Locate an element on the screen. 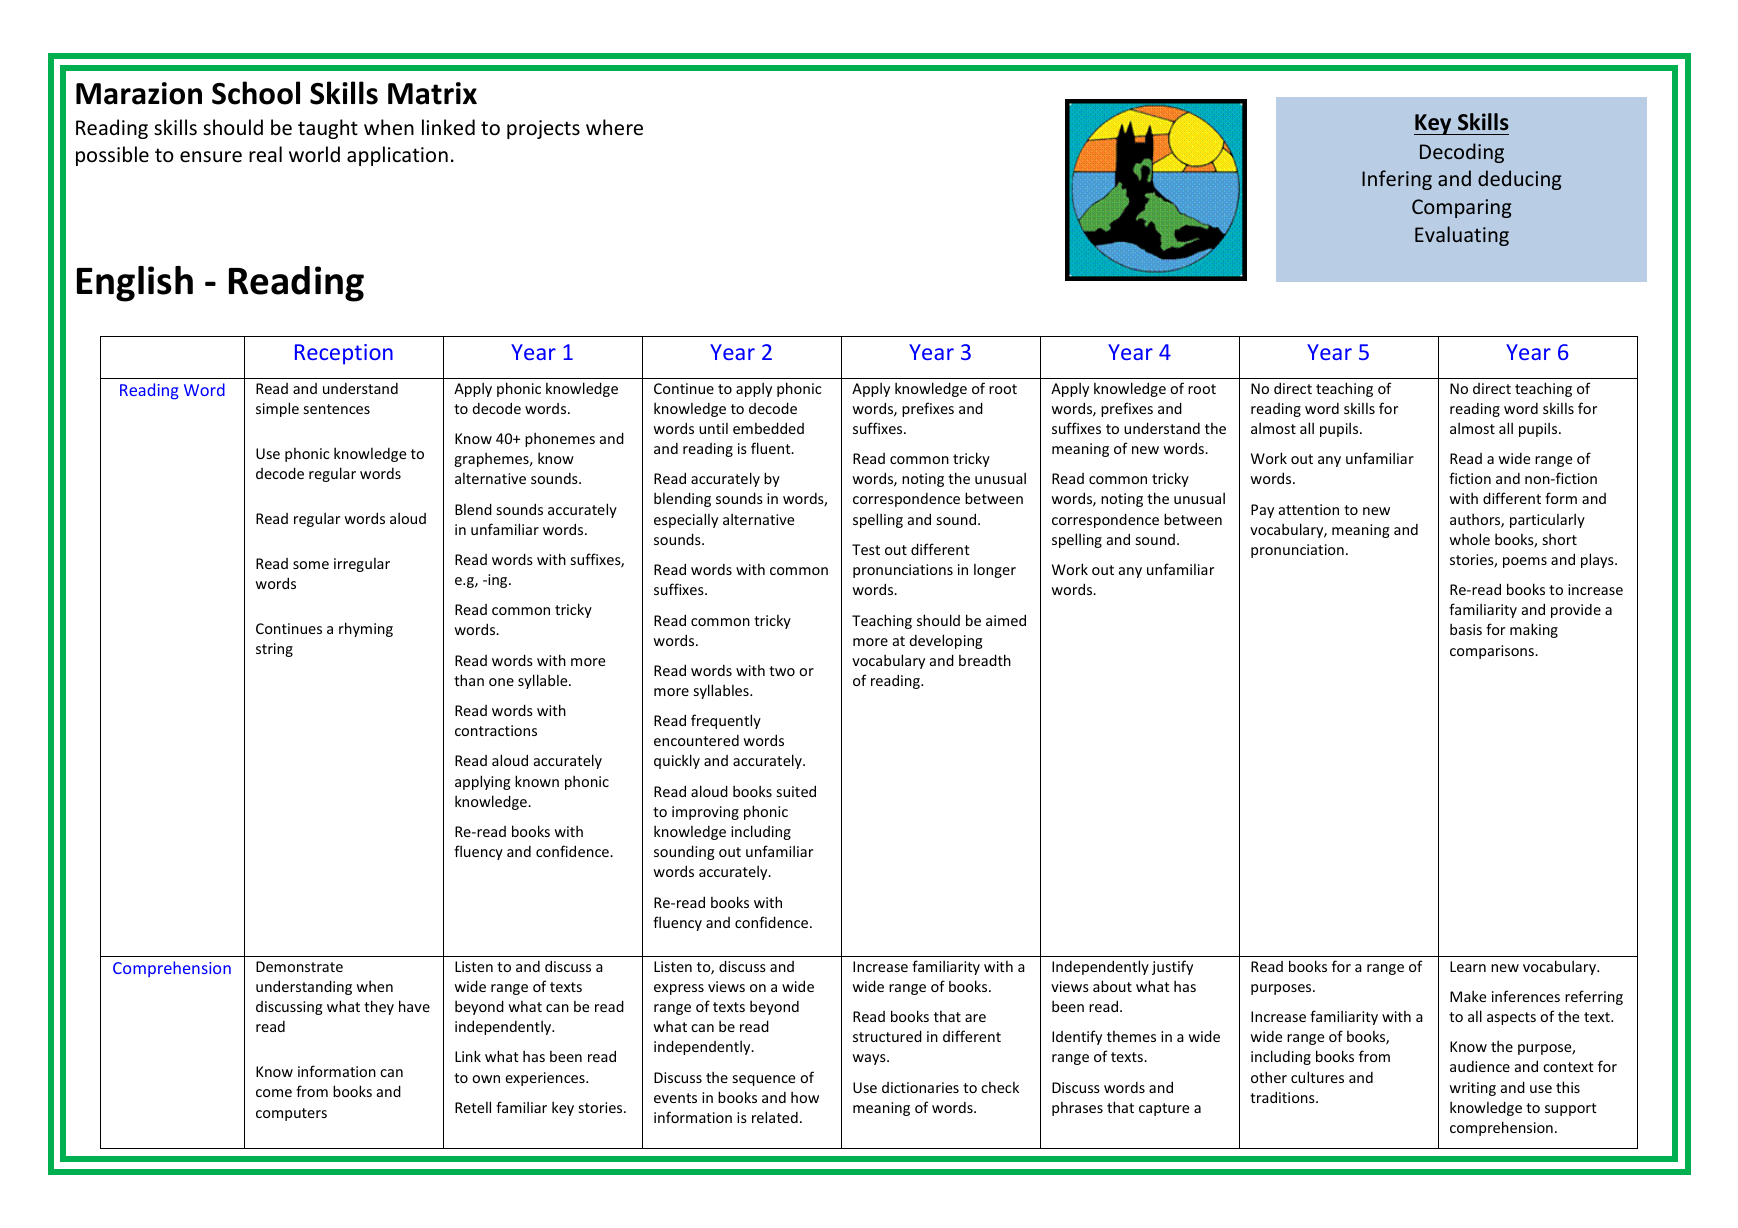  taught is located at coordinates (328, 129).
